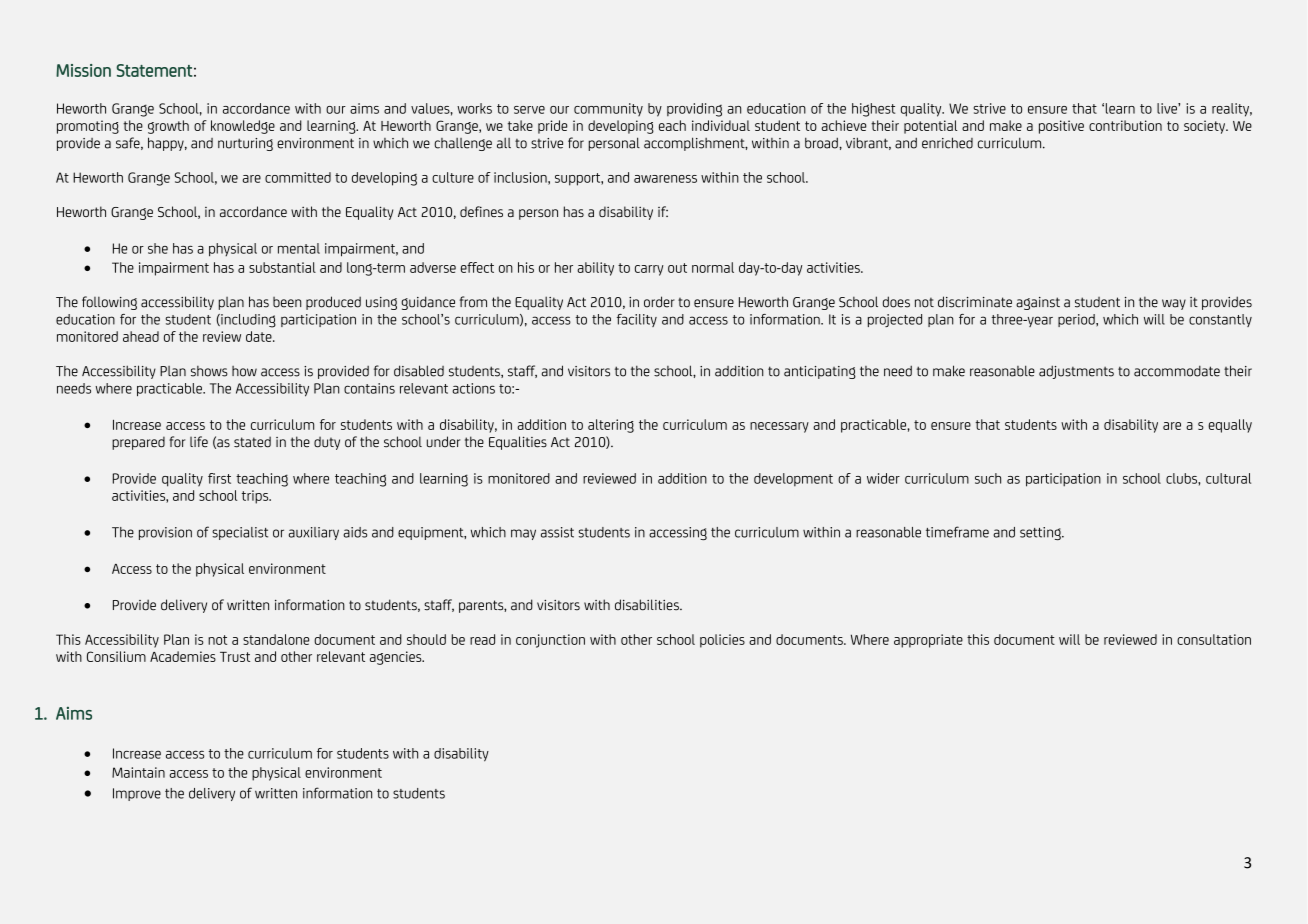  Describe the element at coordinates (1230, 426) in the image. I see `equally` at that location.
